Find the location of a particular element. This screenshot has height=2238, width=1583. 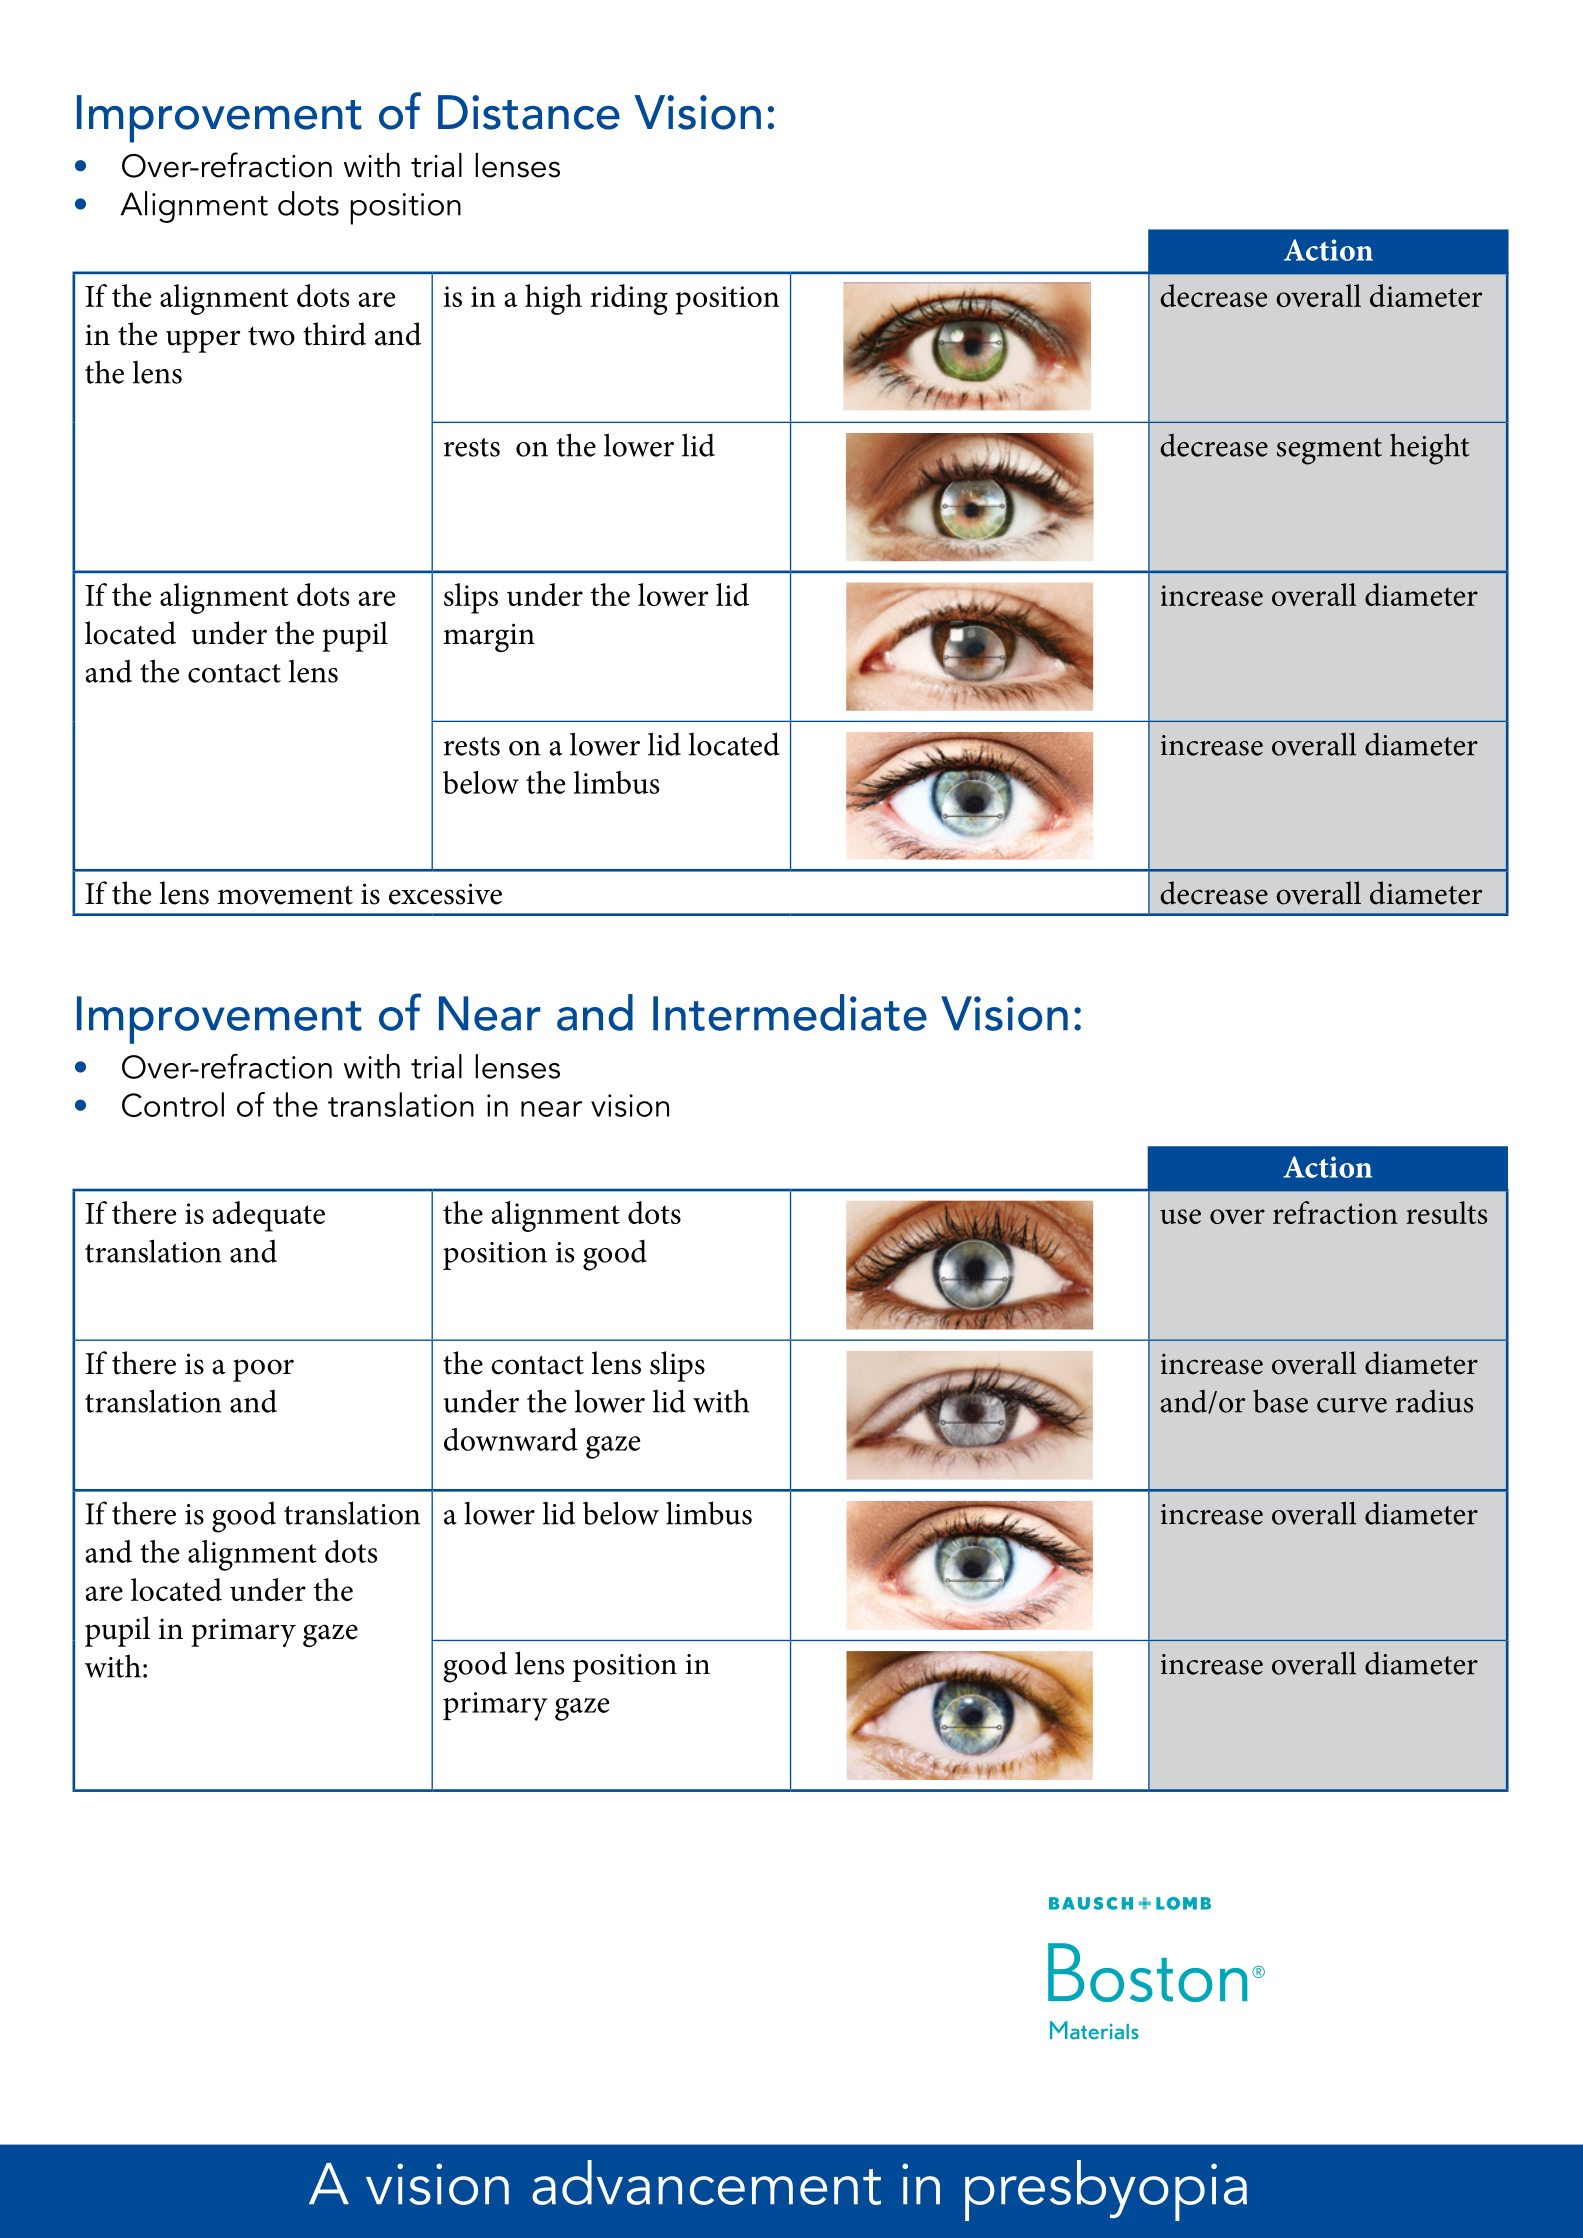

riding is located at coordinates (629, 299).
